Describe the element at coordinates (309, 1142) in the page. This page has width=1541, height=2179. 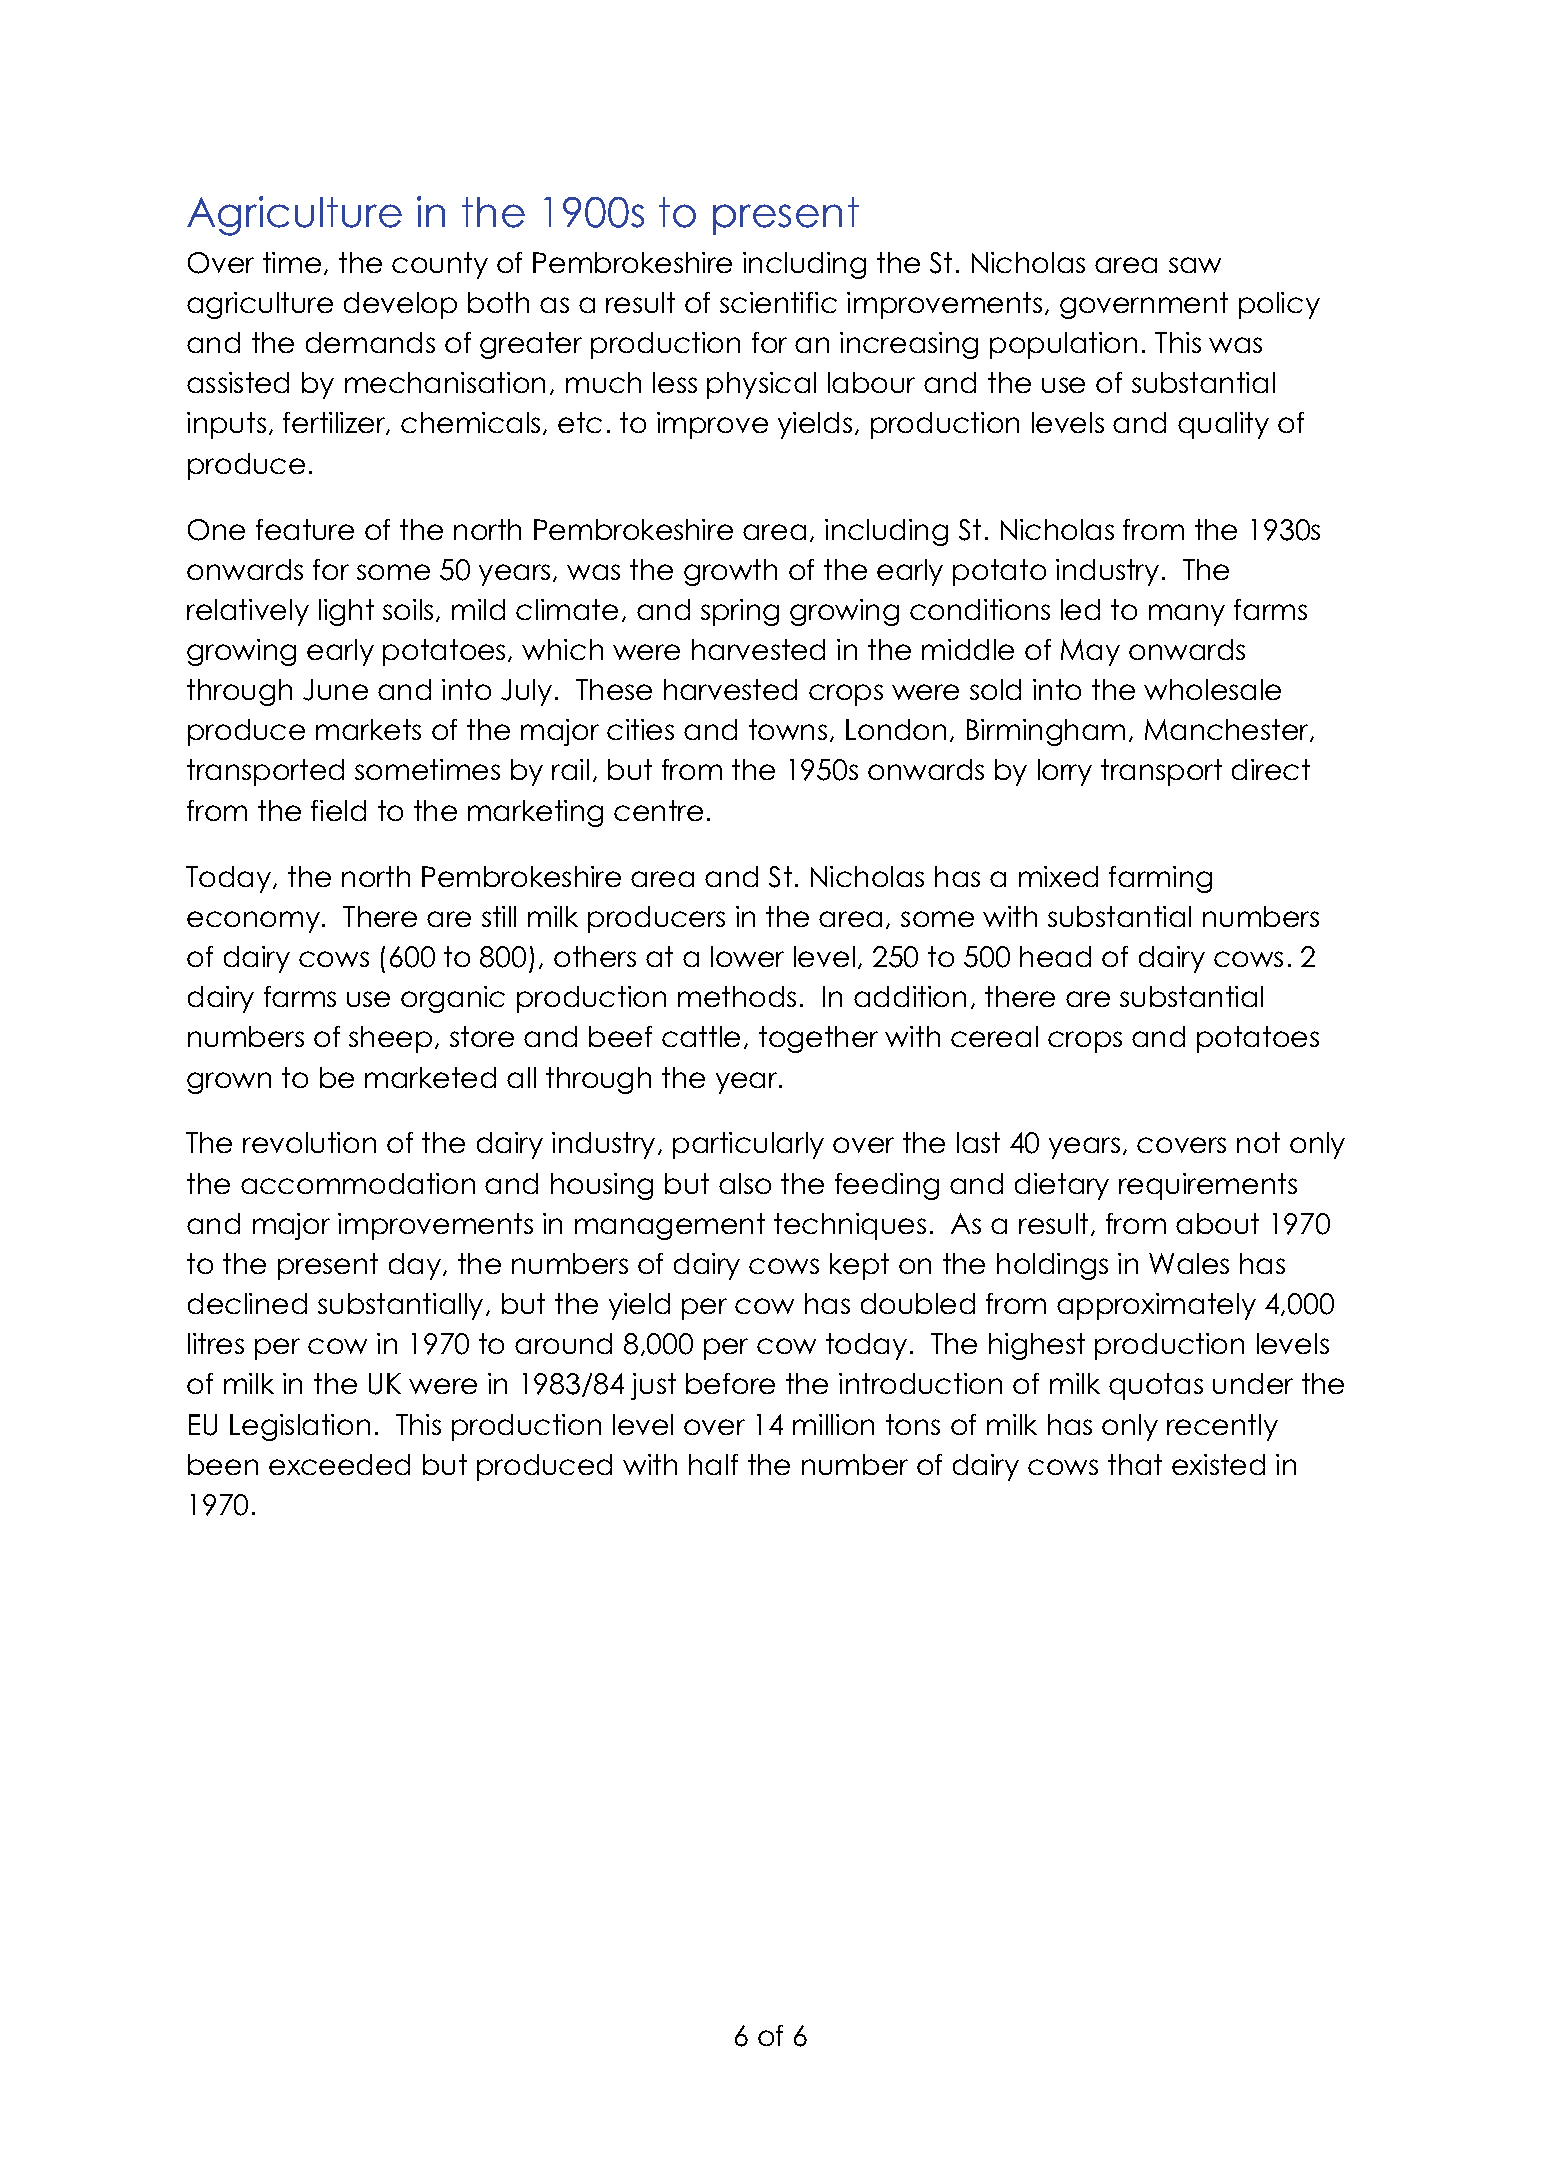
I see `revolution` at that location.
